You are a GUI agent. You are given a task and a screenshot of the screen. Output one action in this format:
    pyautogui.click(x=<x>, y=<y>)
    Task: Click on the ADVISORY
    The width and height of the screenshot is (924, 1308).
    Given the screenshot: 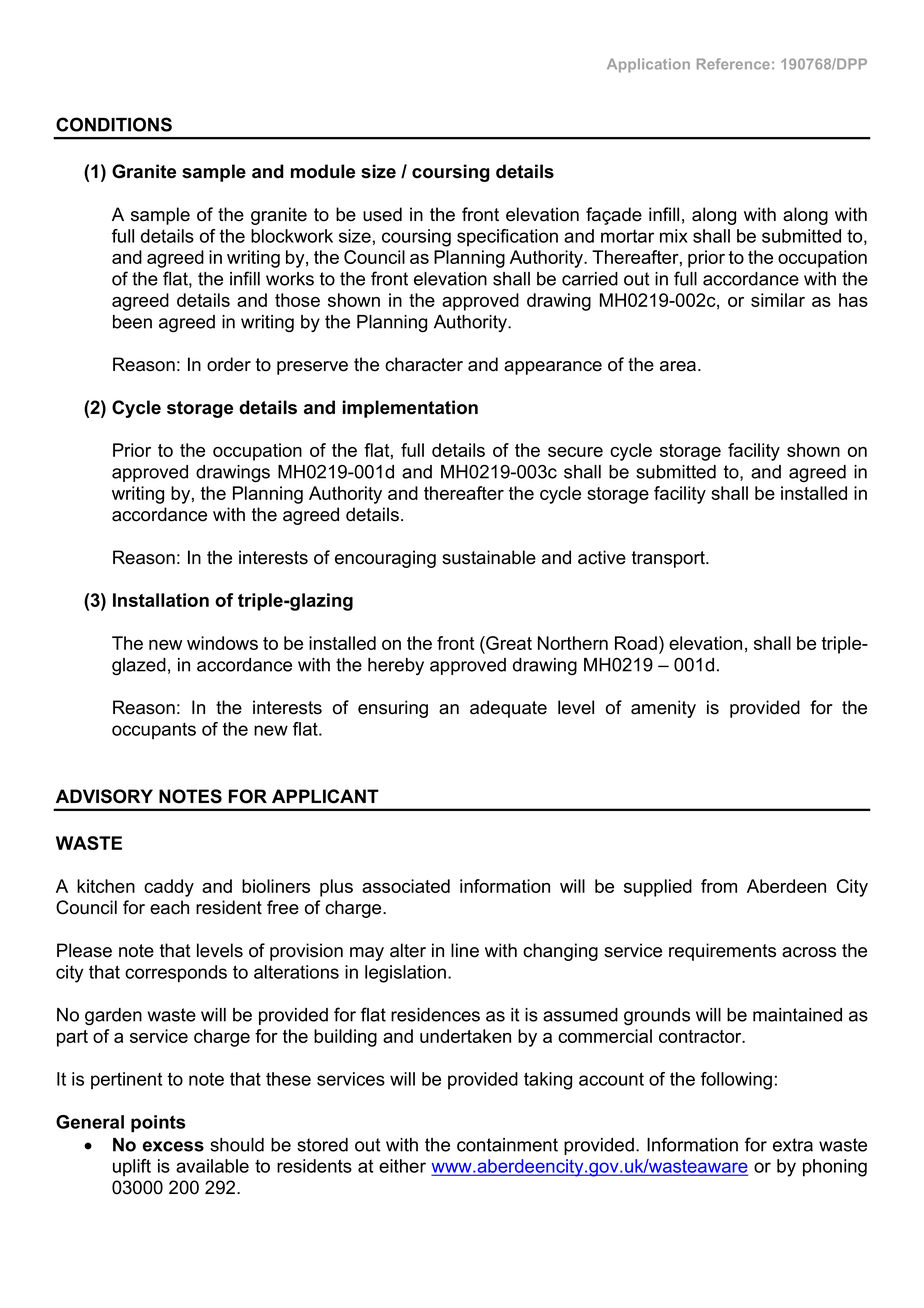 What is the action you would take?
    pyautogui.click(x=104, y=796)
